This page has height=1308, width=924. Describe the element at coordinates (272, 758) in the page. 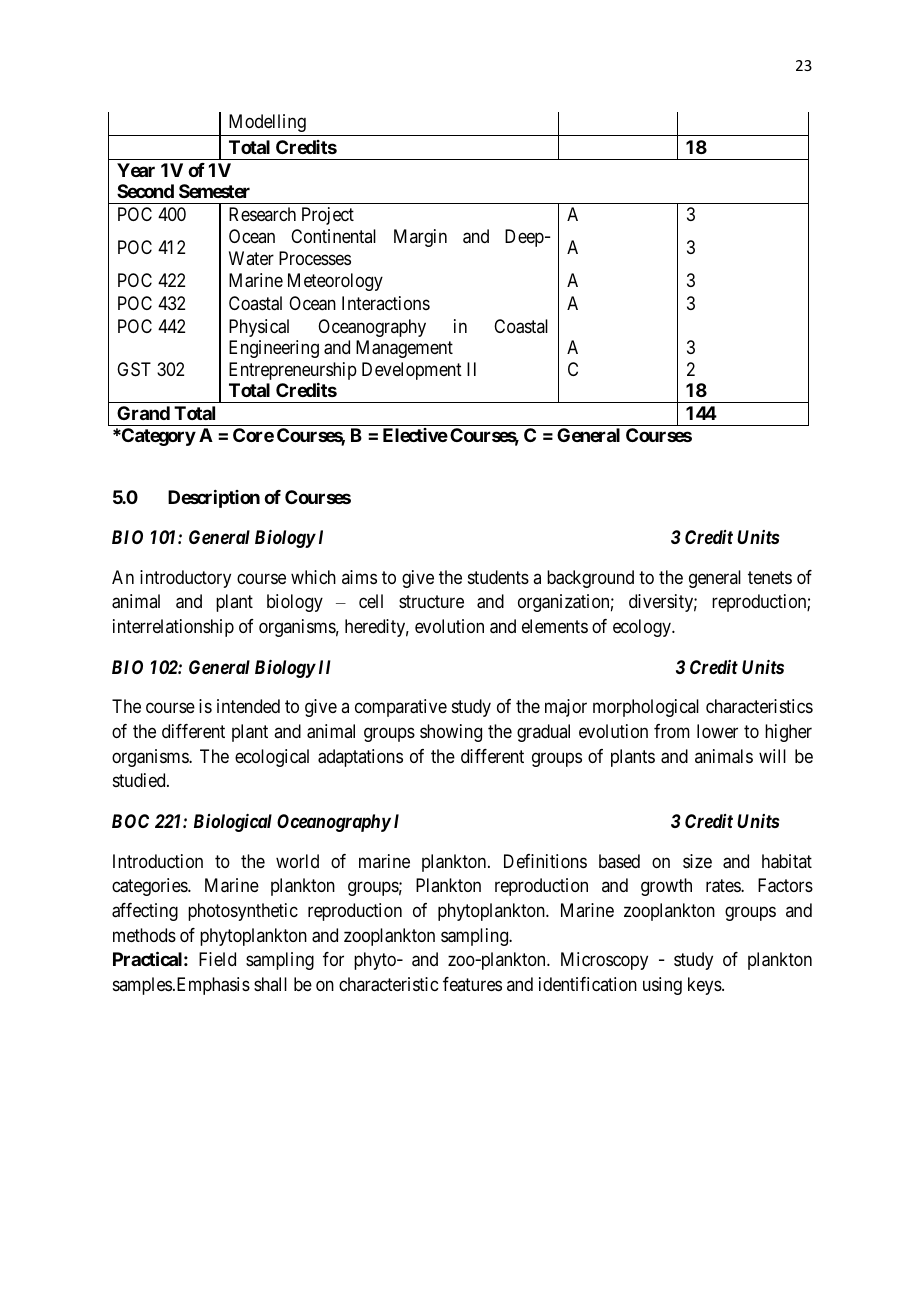

I see `ecological` at that location.
